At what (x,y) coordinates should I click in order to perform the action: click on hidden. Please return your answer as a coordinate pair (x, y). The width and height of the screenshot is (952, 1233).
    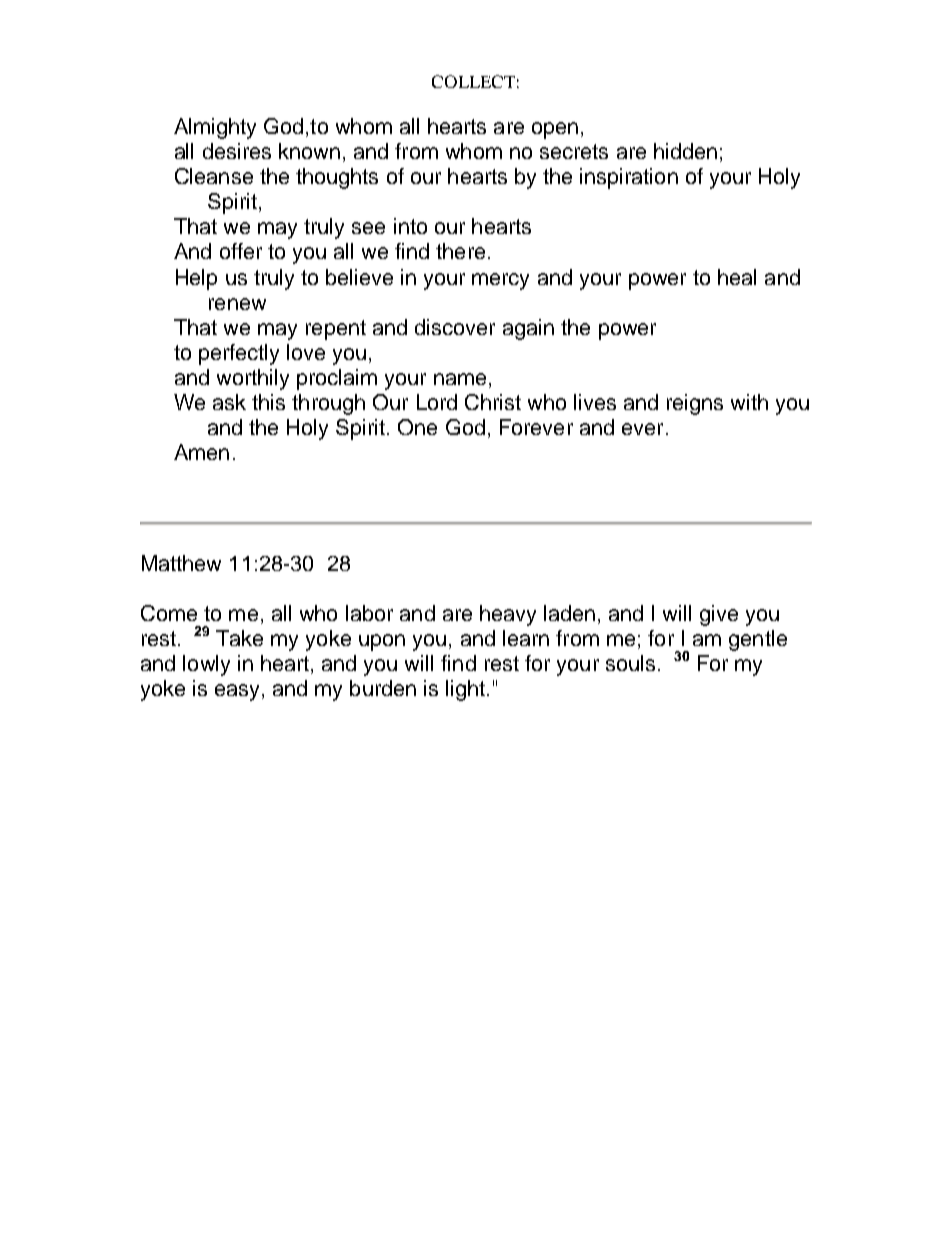
    Looking at the image, I should click on (685, 151).
